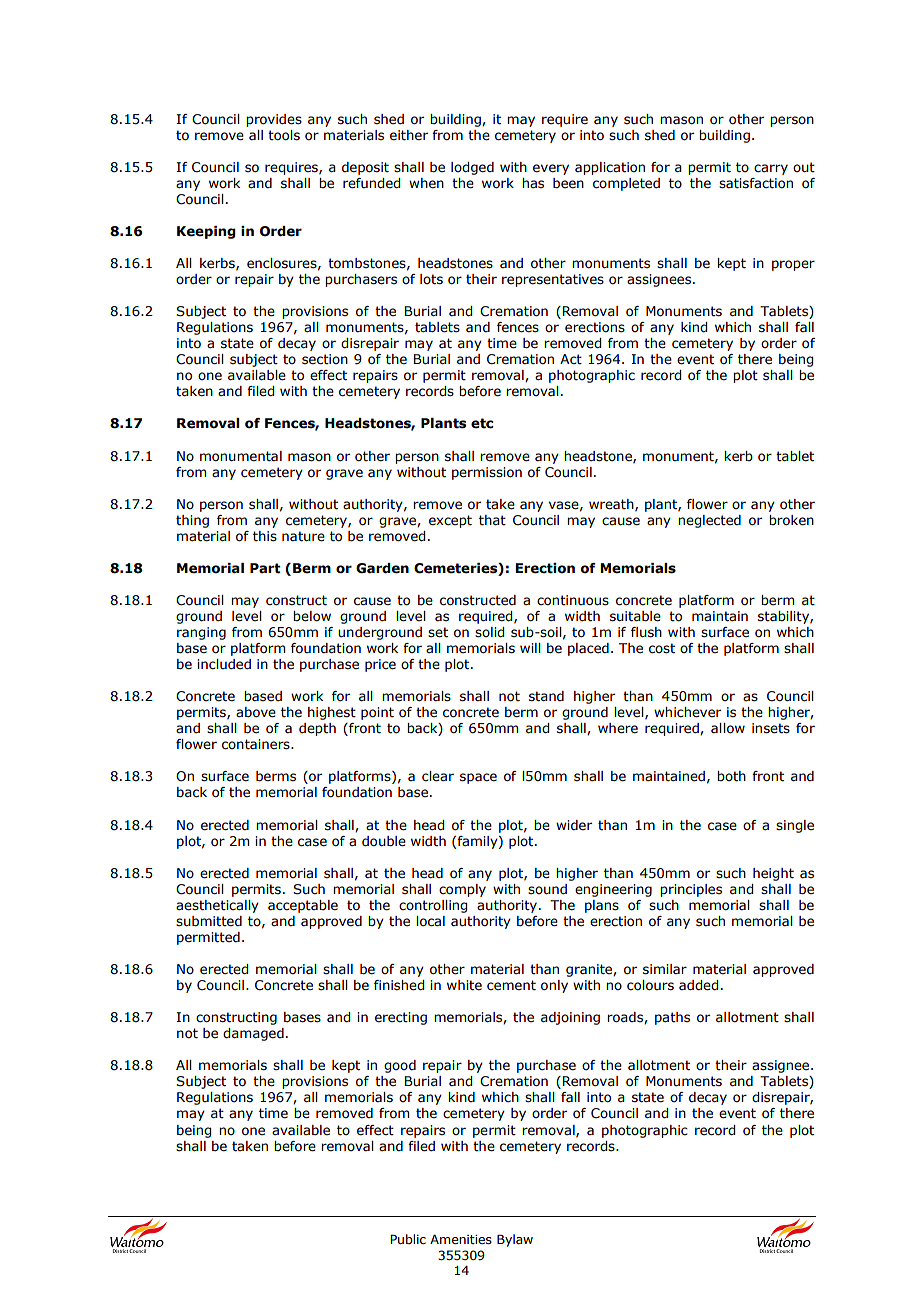 This screenshot has width=924, height=1308. What do you see at coordinates (728, 728) in the screenshot?
I see `allow` at bounding box center [728, 728].
